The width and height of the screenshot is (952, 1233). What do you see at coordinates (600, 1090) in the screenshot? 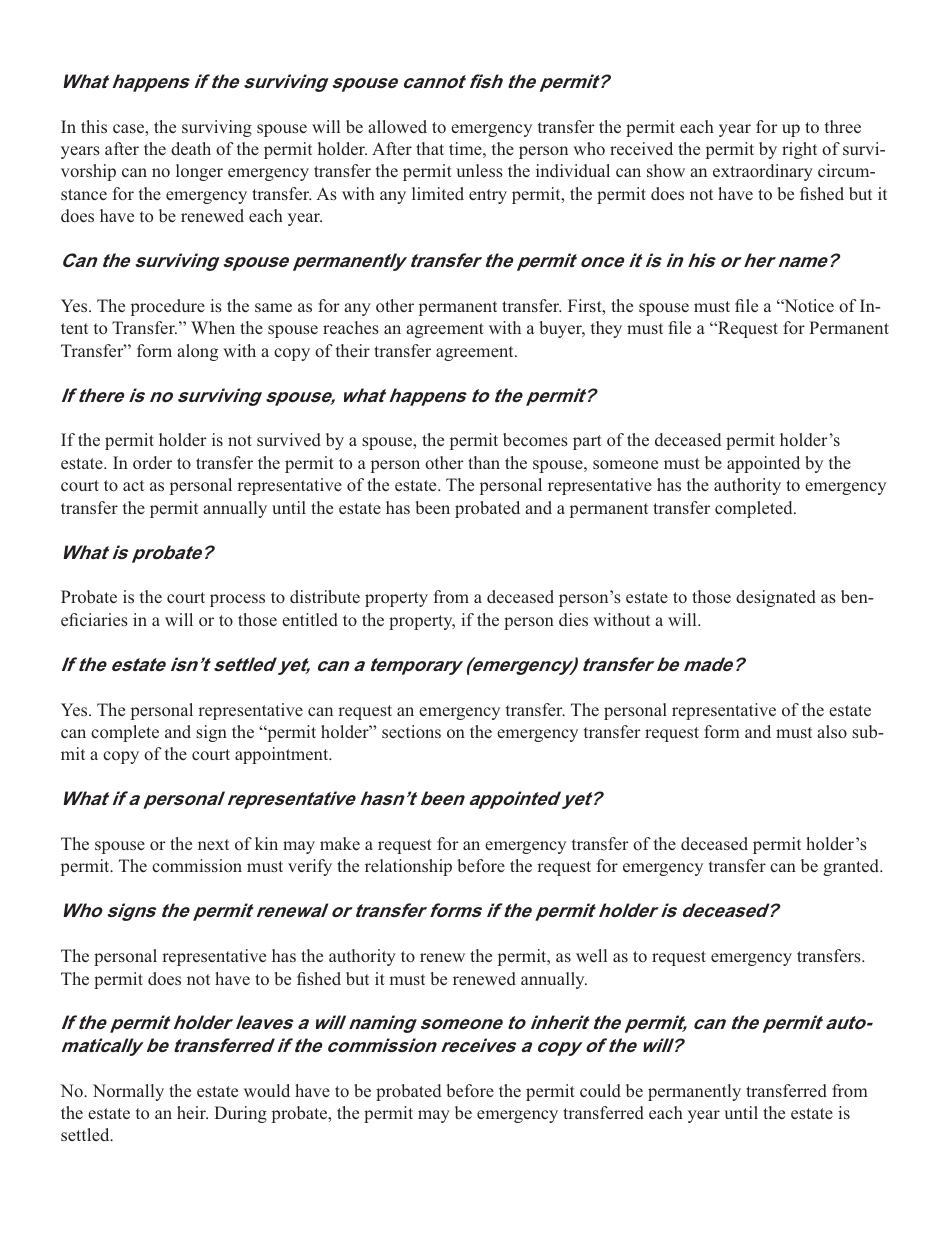
I see `could` at bounding box center [600, 1090].
